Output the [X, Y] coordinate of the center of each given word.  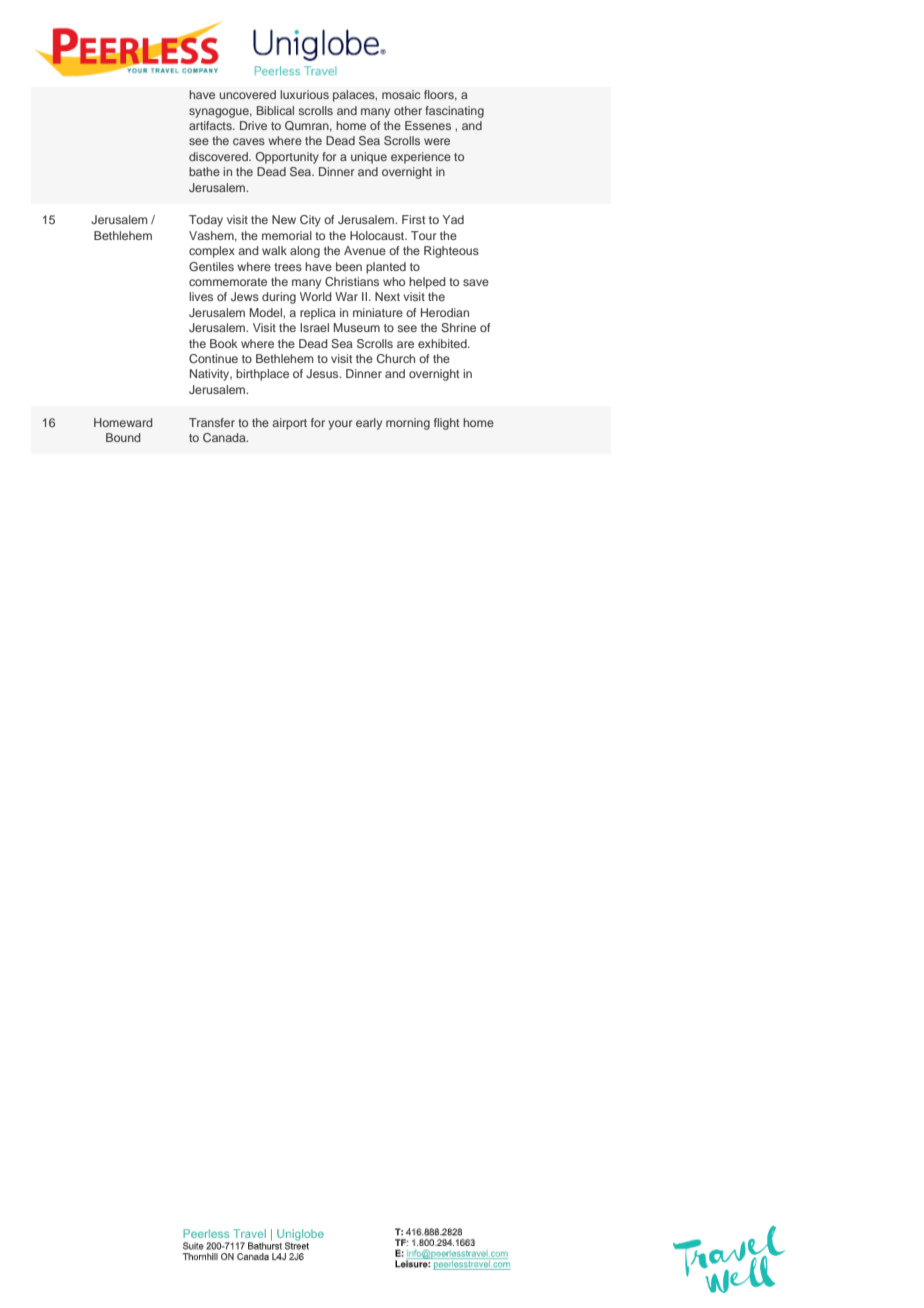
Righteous [451, 252]
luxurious [304, 94]
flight [446, 424]
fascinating [454, 112]
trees [288, 267]
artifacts [211, 125]
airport [289, 424]
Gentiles [211, 266]
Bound [123, 437]
